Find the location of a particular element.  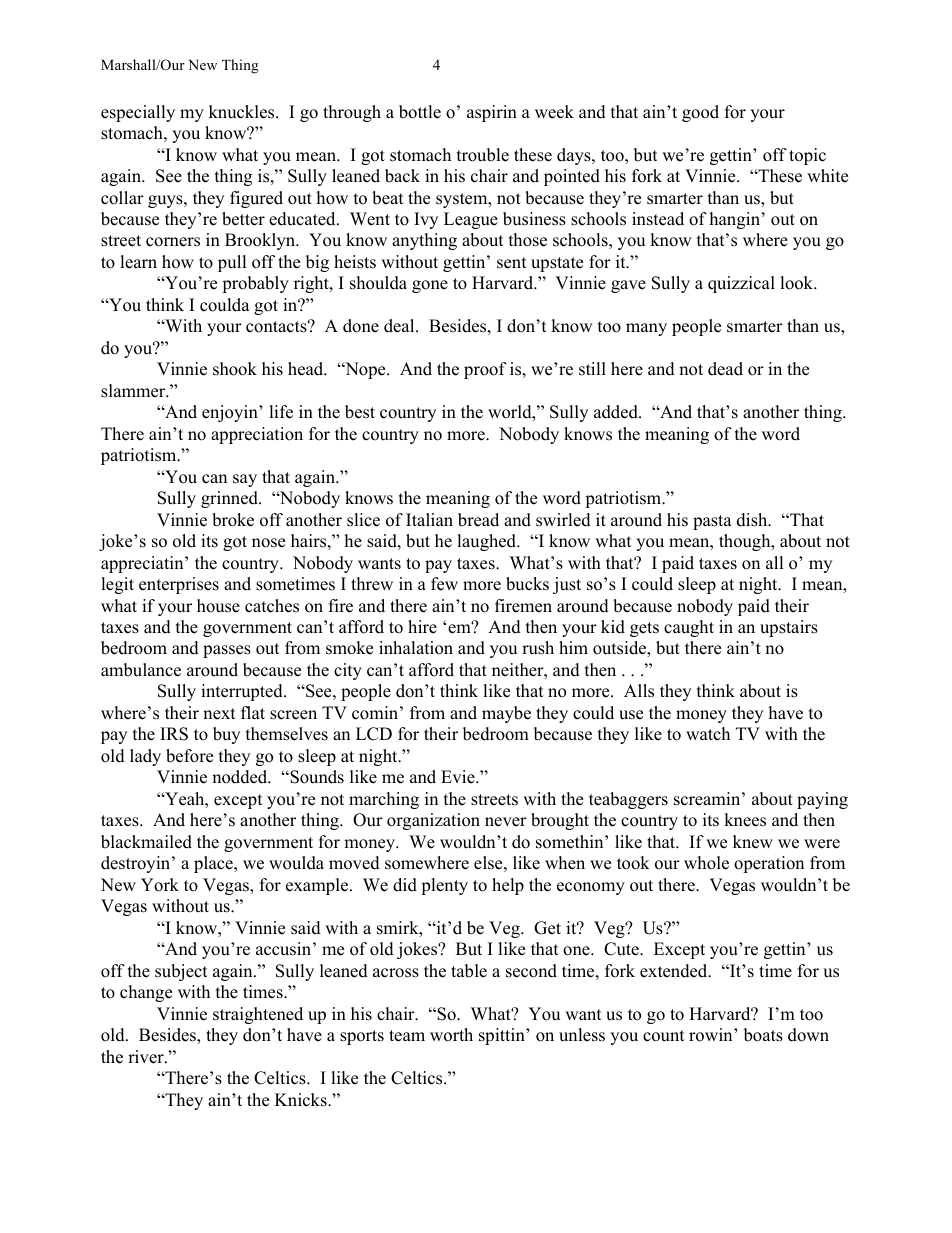

river is located at coordinates (147, 1057).
